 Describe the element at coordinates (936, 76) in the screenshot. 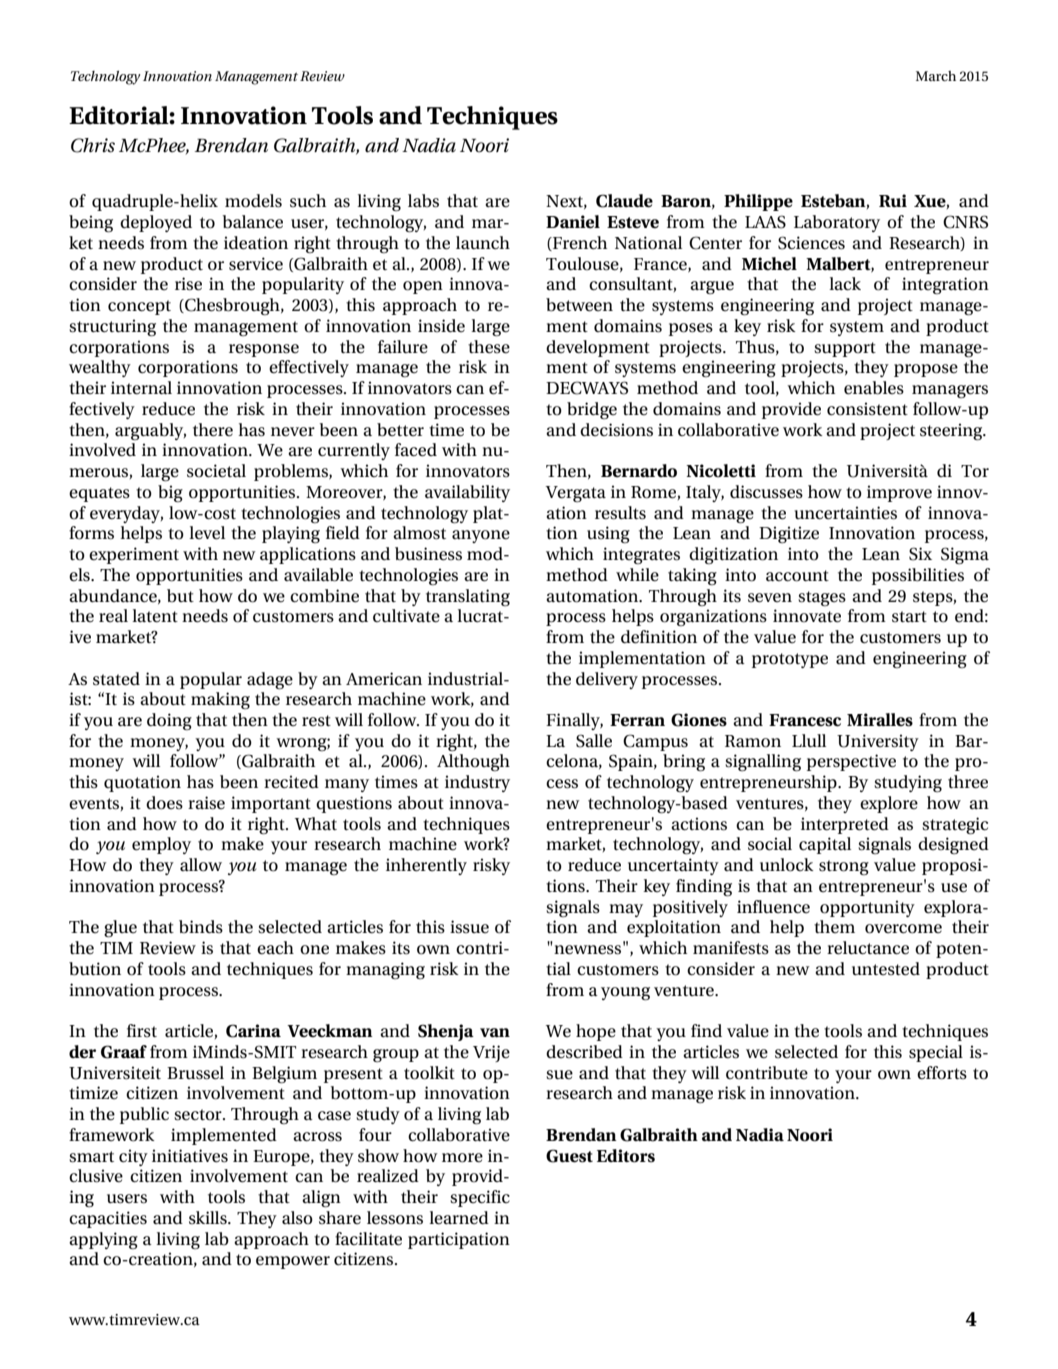

I see `March` at that location.
